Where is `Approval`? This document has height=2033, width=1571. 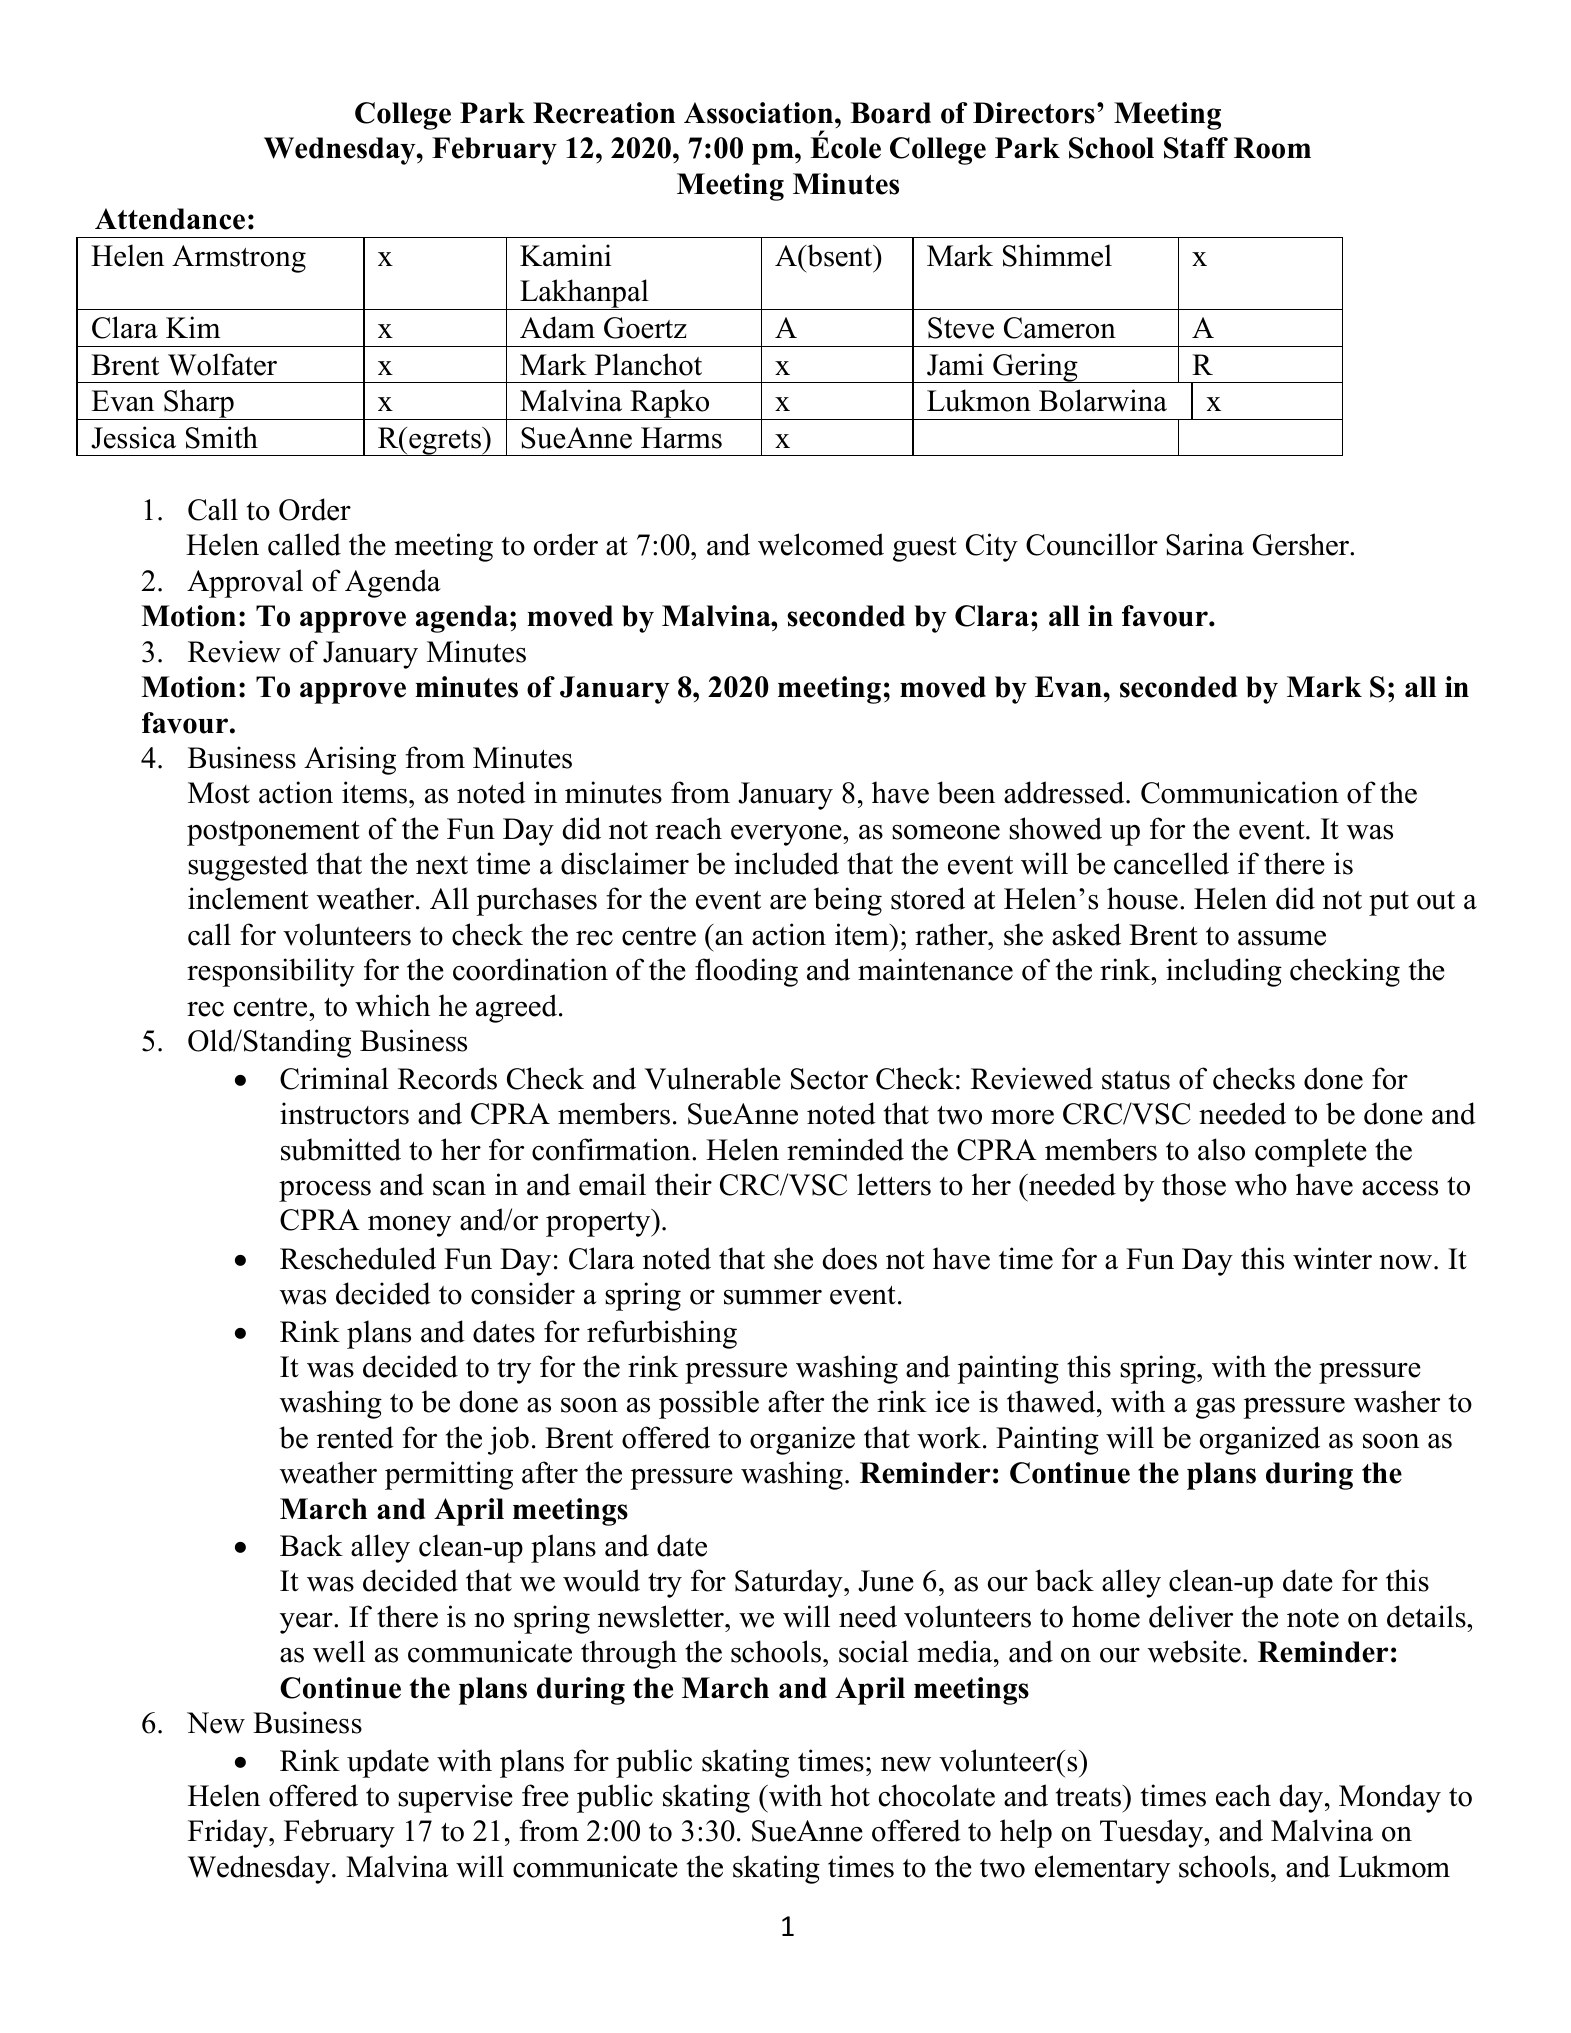
Approval is located at coordinates (245, 583).
